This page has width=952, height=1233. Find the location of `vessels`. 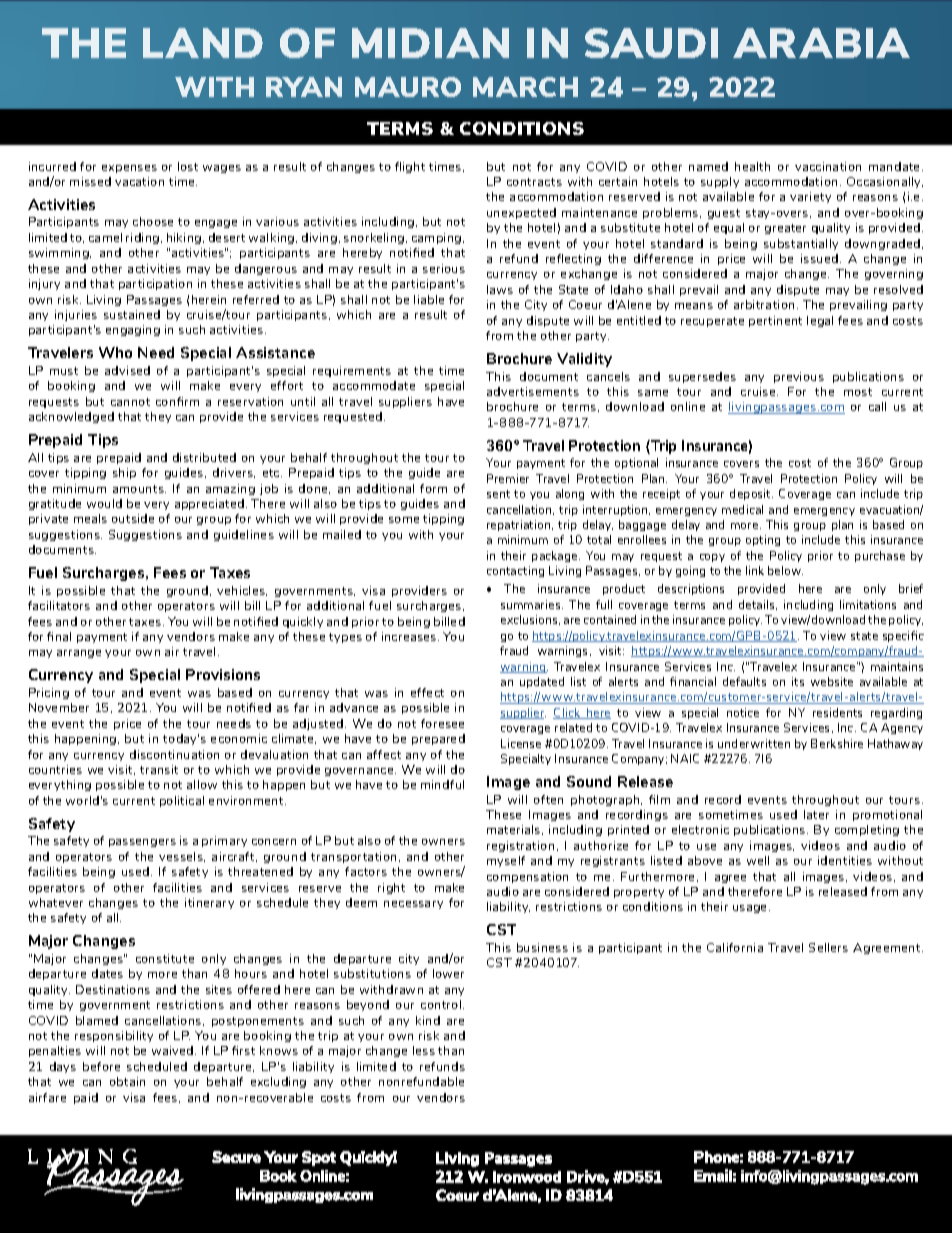

vessels is located at coordinates (182, 857).
